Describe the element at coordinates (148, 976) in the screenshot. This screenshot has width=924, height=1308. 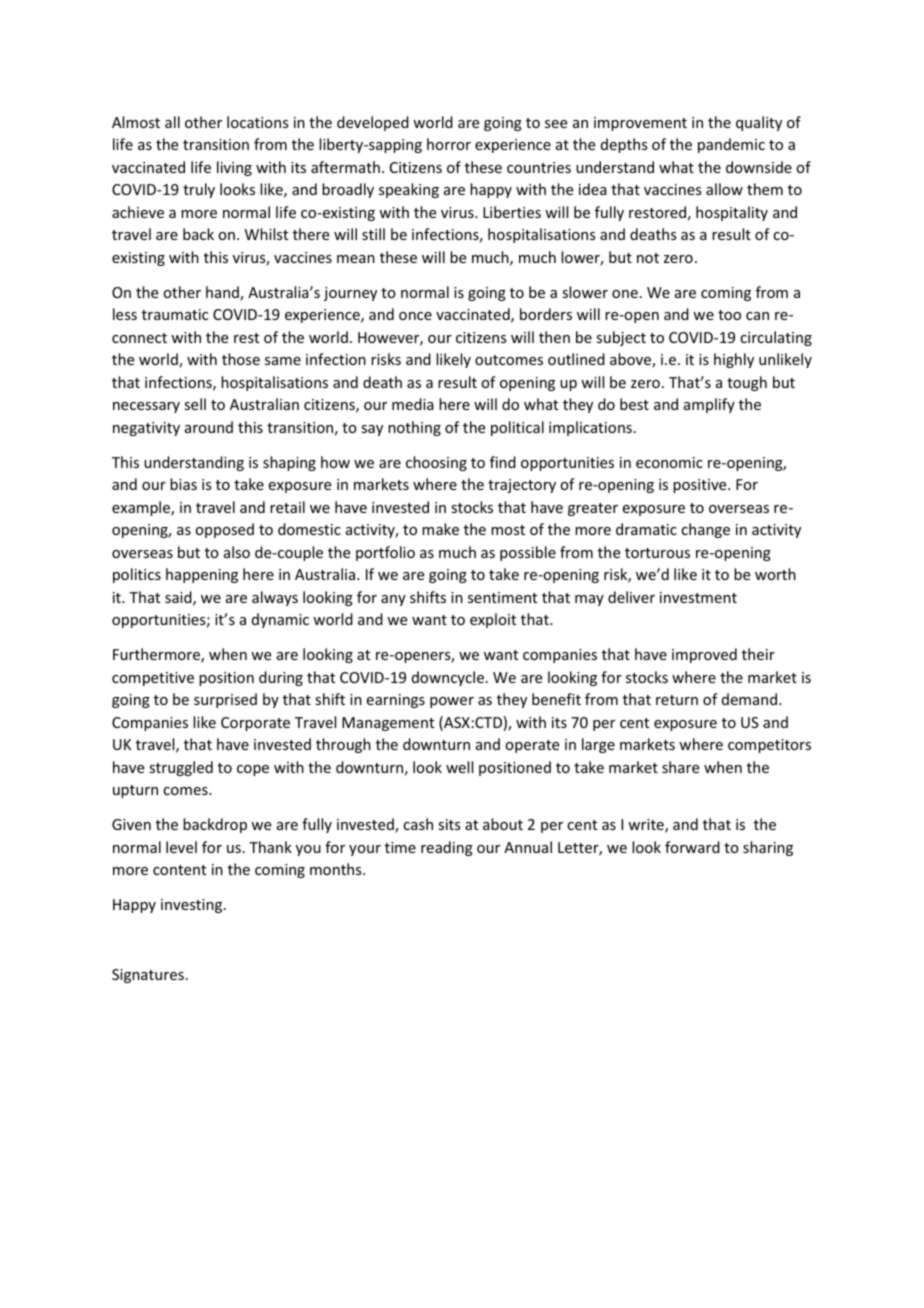
I see `Signatures` at that location.
